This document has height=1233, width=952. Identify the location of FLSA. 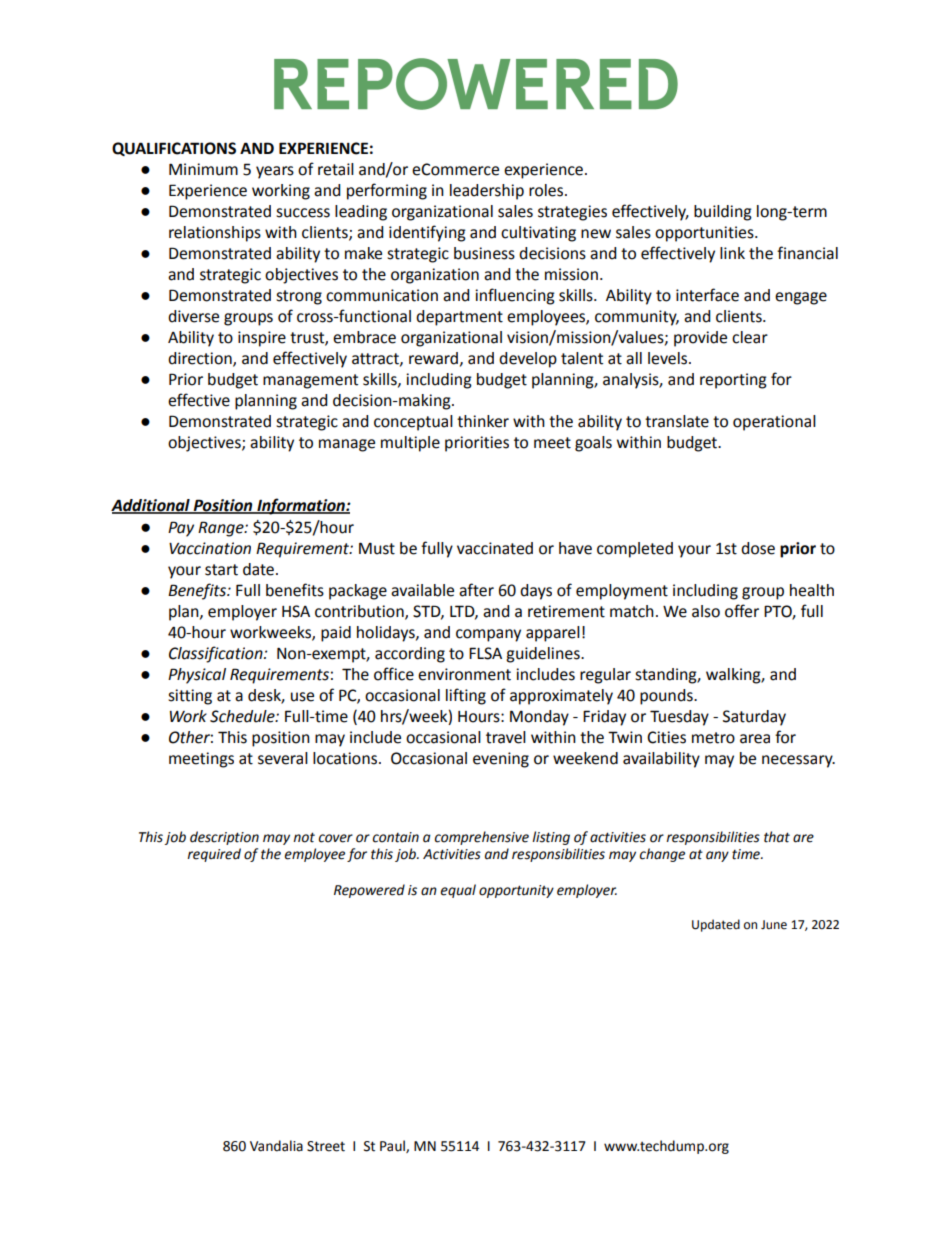
(485, 653).
